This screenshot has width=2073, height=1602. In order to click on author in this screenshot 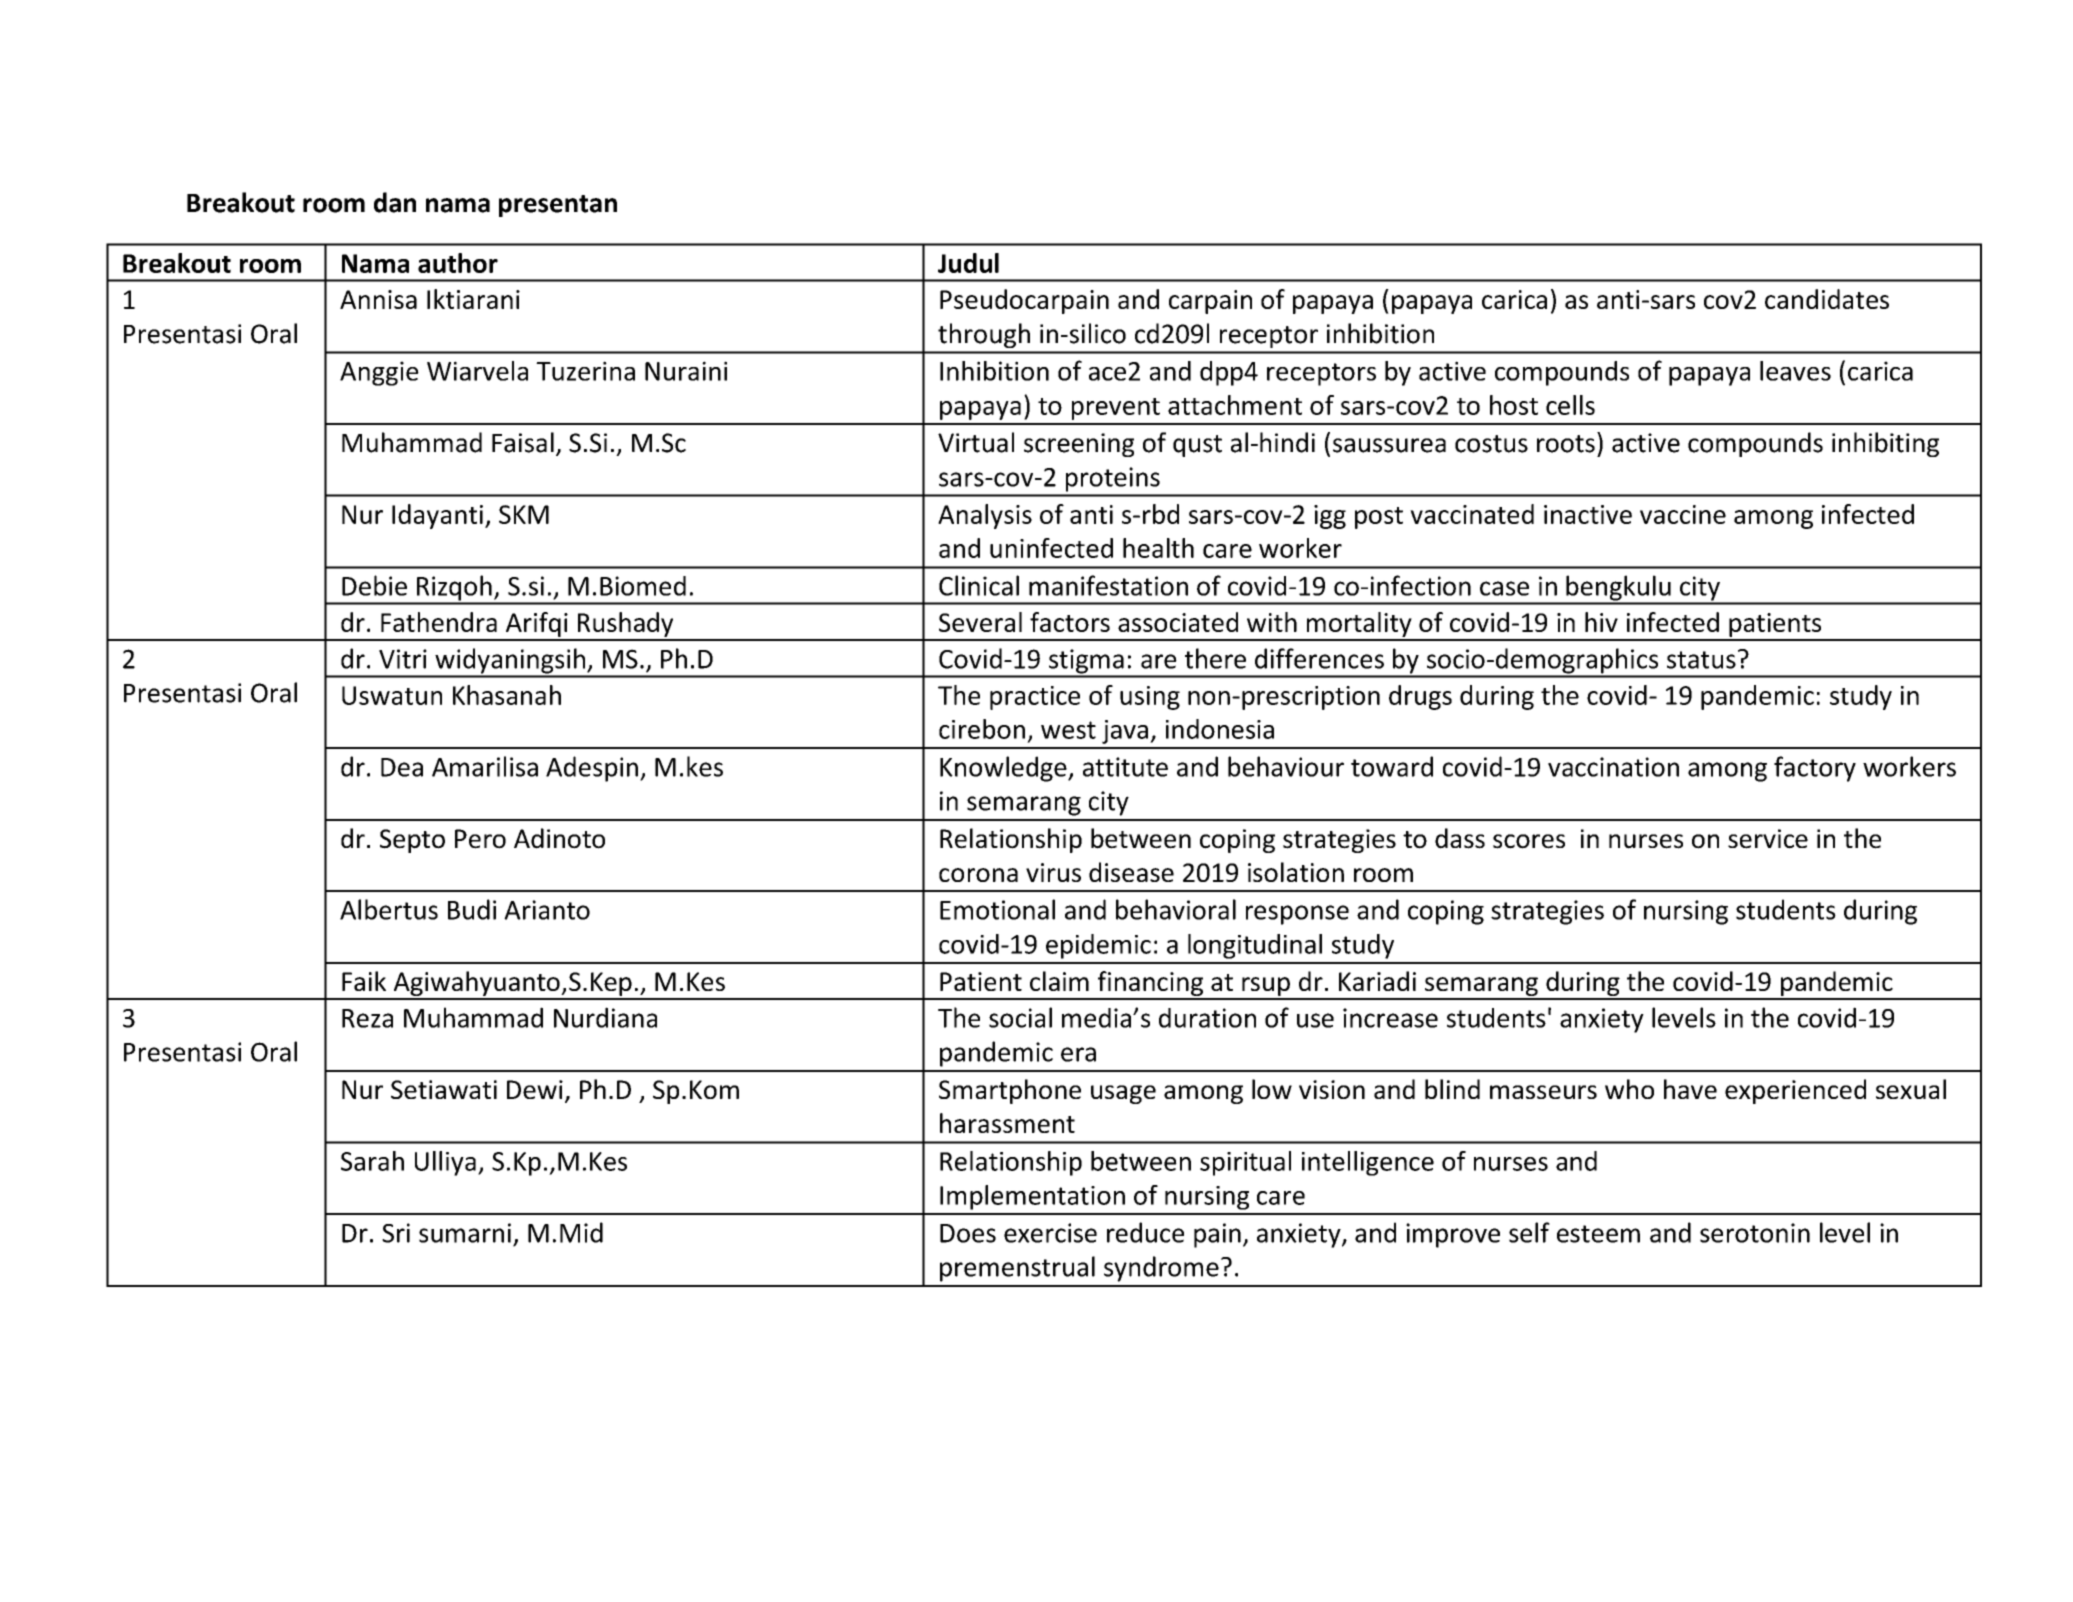, I will do `click(458, 263)`.
